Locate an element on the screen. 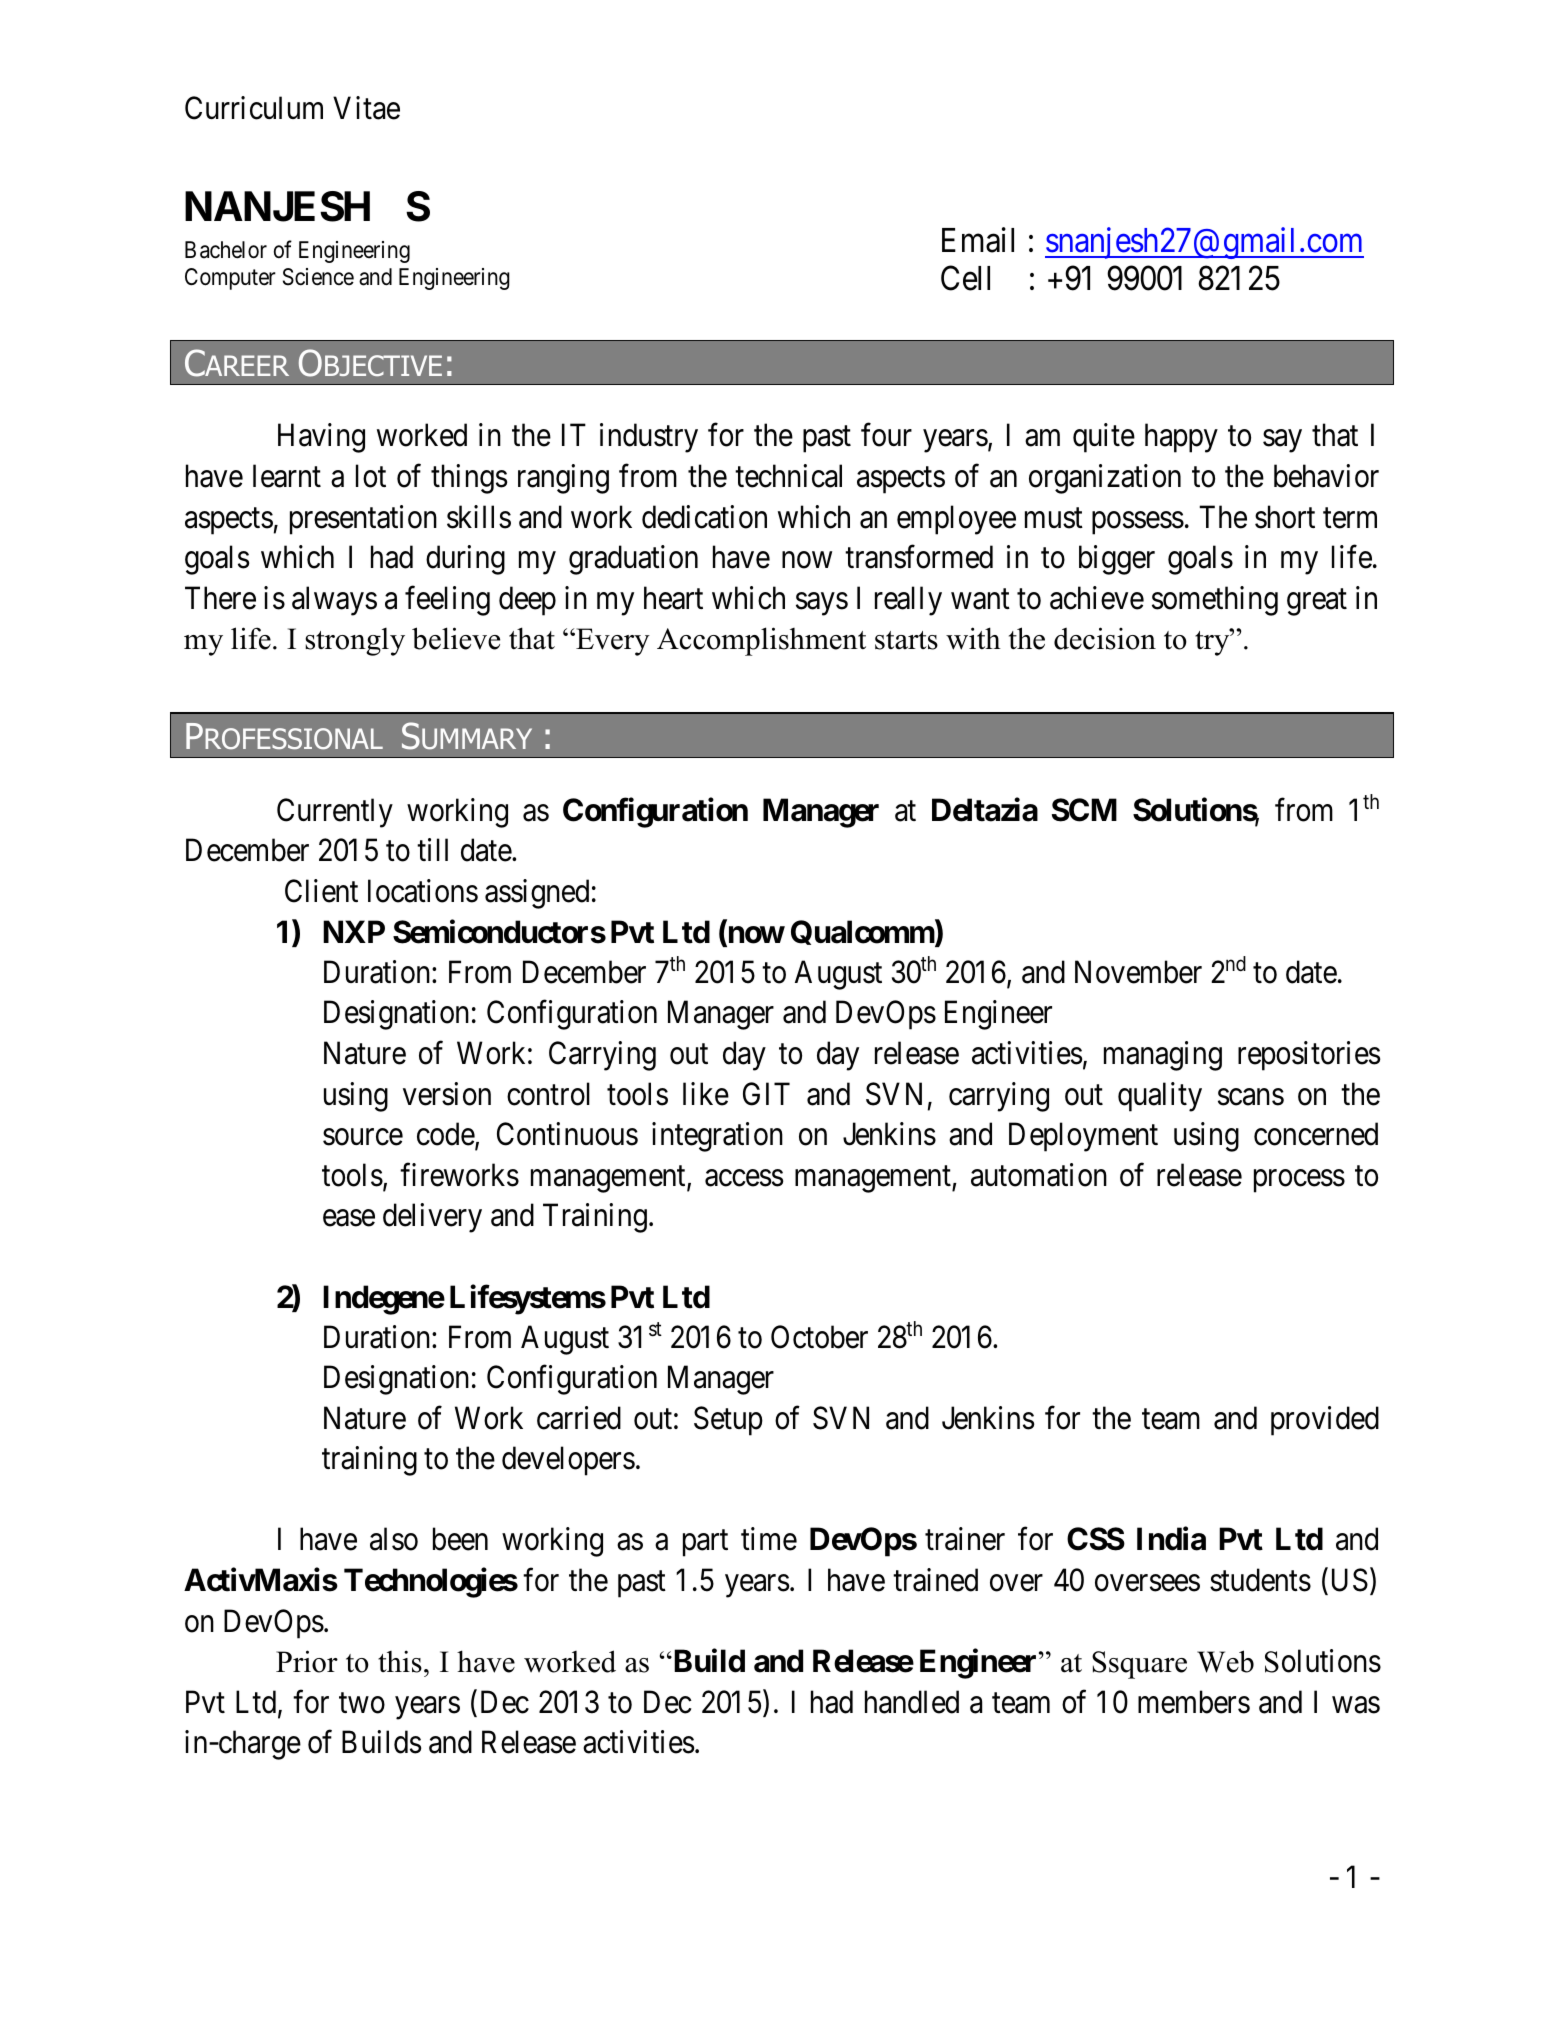 Image resolution: width=1563 pixels, height=2023 pixels. Cell is located at coordinates (965, 278).
